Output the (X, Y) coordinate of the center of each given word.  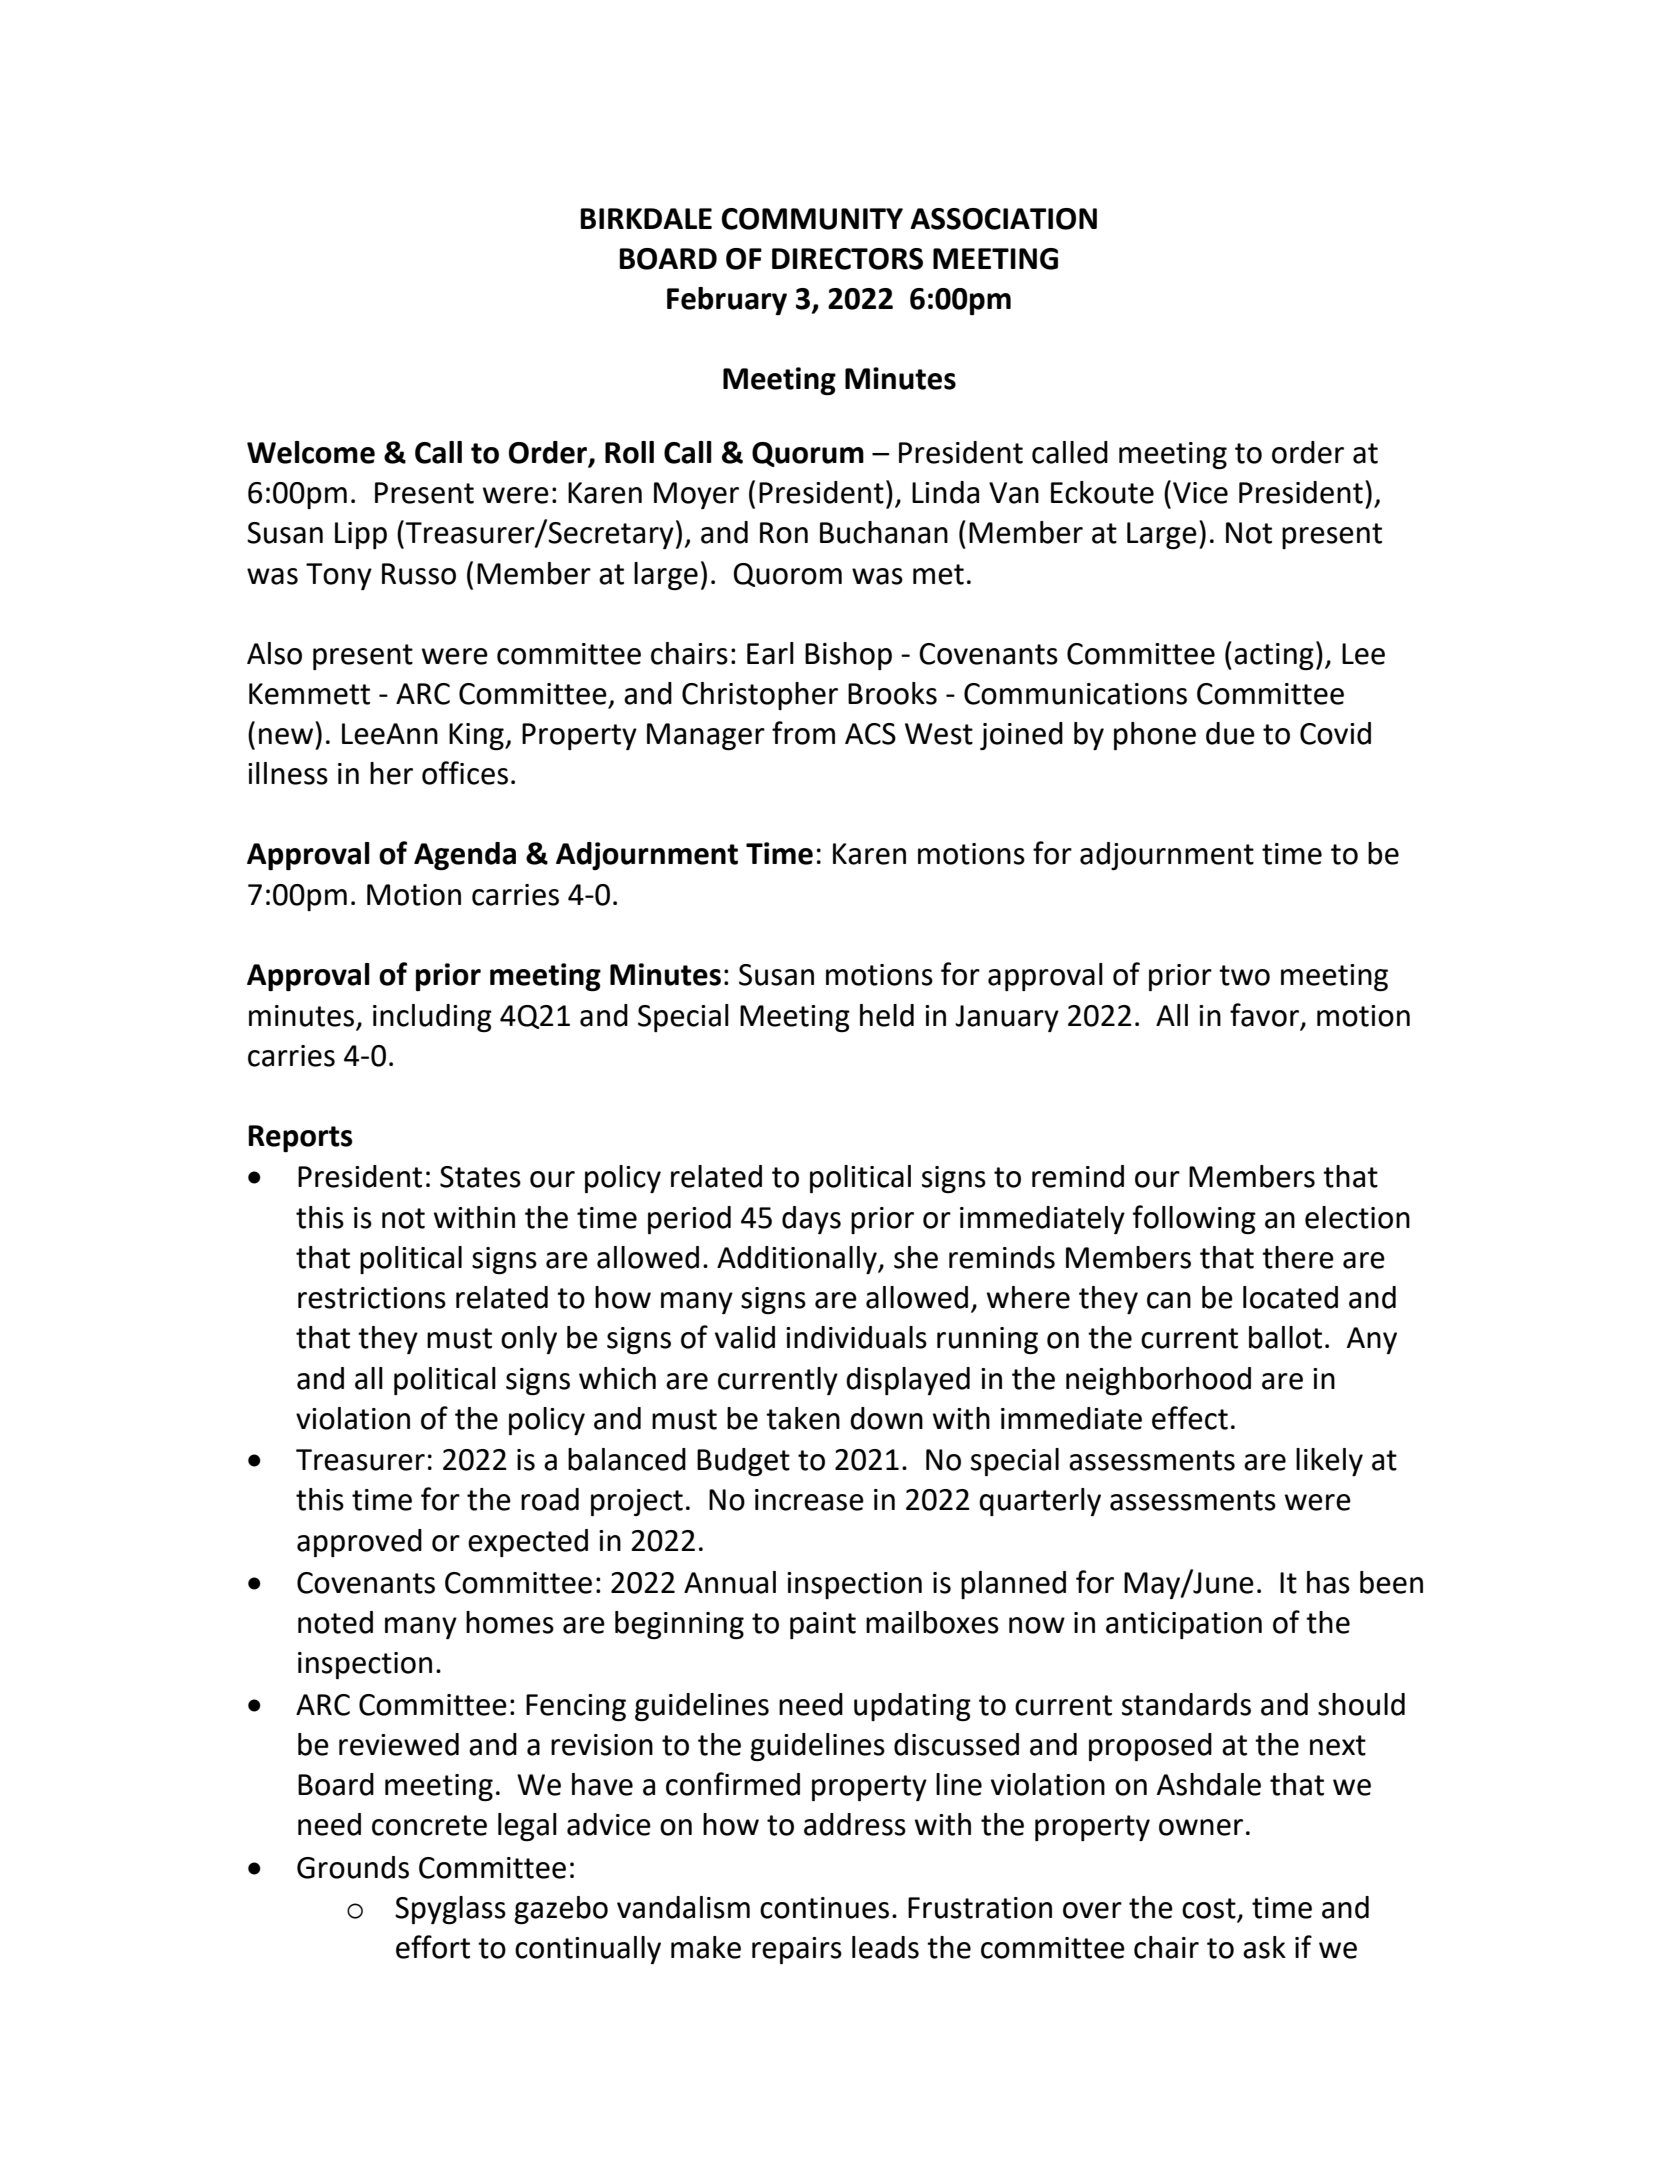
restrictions (372, 1298)
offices (465, 773)
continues (824, 1908)
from (803, 733)
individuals (856, 1337)
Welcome (311, 452)
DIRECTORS (847, 259)
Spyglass (450, 1910)
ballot (1285, 1337)
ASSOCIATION (1003, 219)
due (1230, 733)
